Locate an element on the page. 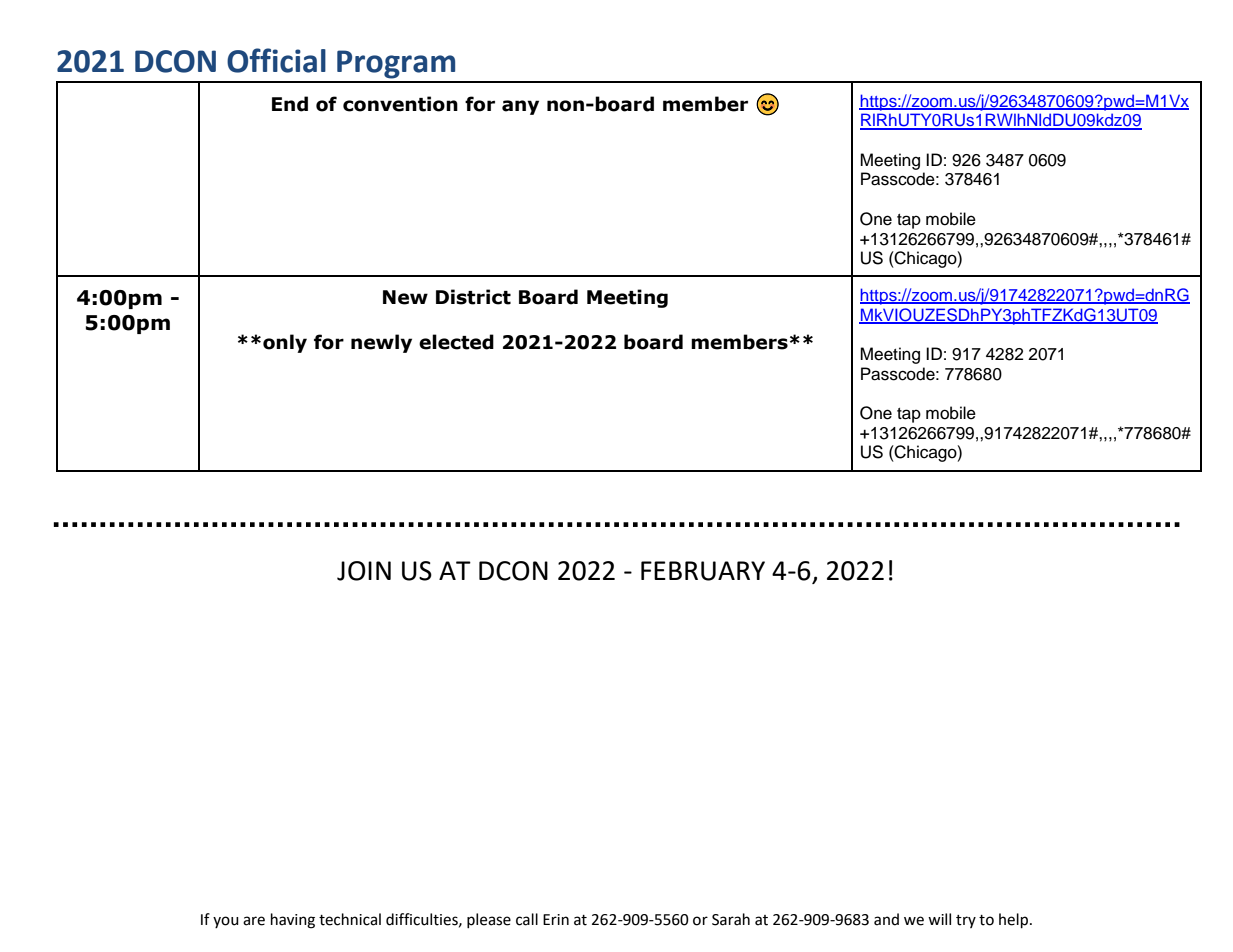 The width and height of the image is (1233, 952). convention is located at coordinates (400, 104).
